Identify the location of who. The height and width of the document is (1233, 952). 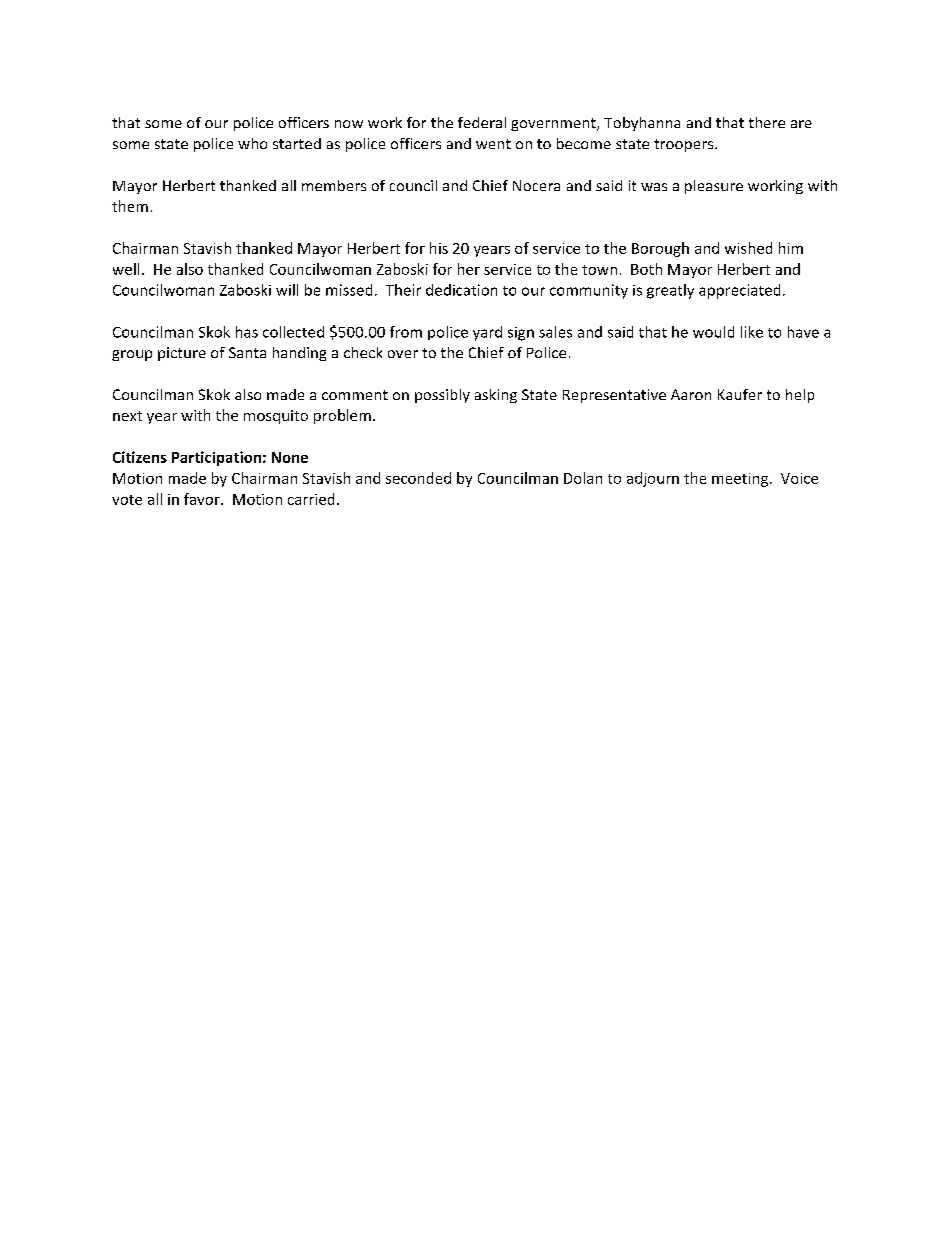
(252, 143).
